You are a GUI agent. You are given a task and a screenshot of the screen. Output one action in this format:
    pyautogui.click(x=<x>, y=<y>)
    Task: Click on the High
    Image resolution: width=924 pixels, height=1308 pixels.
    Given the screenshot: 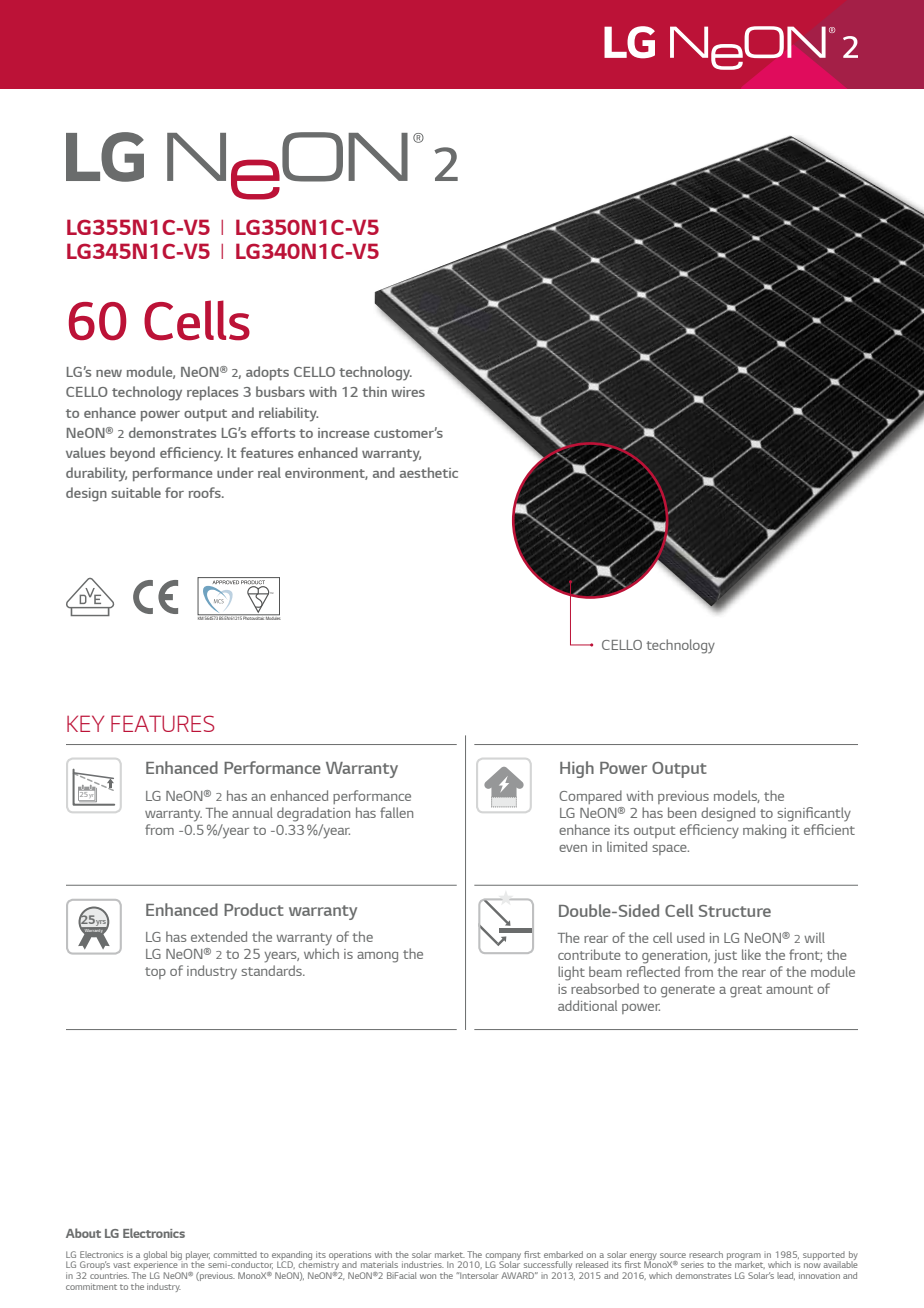 What is the action you would take?
    pyautogui.click(x=577, y=769)
